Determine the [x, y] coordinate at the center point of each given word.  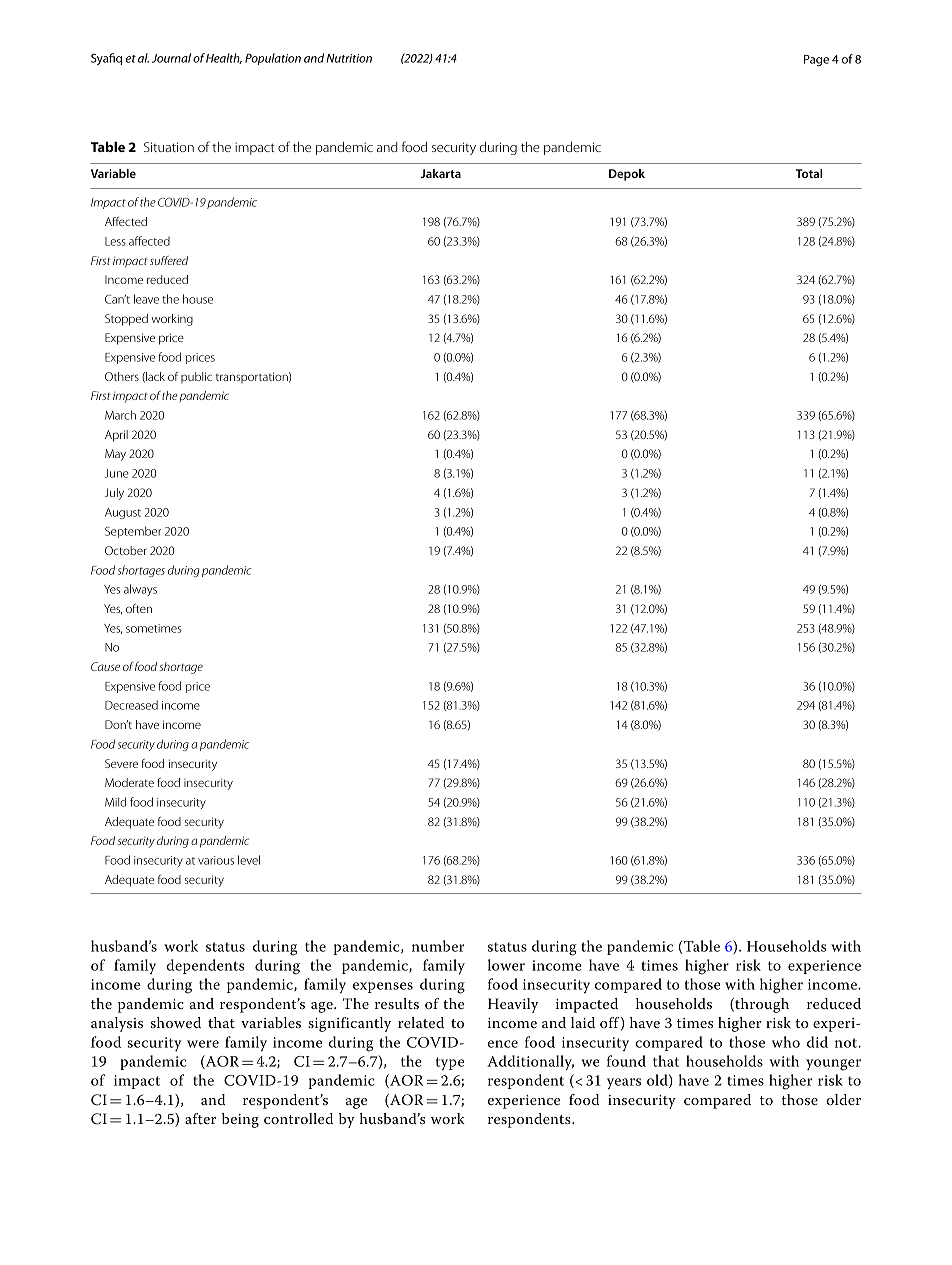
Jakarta [441, 173]
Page [816, 60]
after [200, 1118]
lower [506, 965]
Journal [171, 58]
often [139, 608]
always [140, 590]
